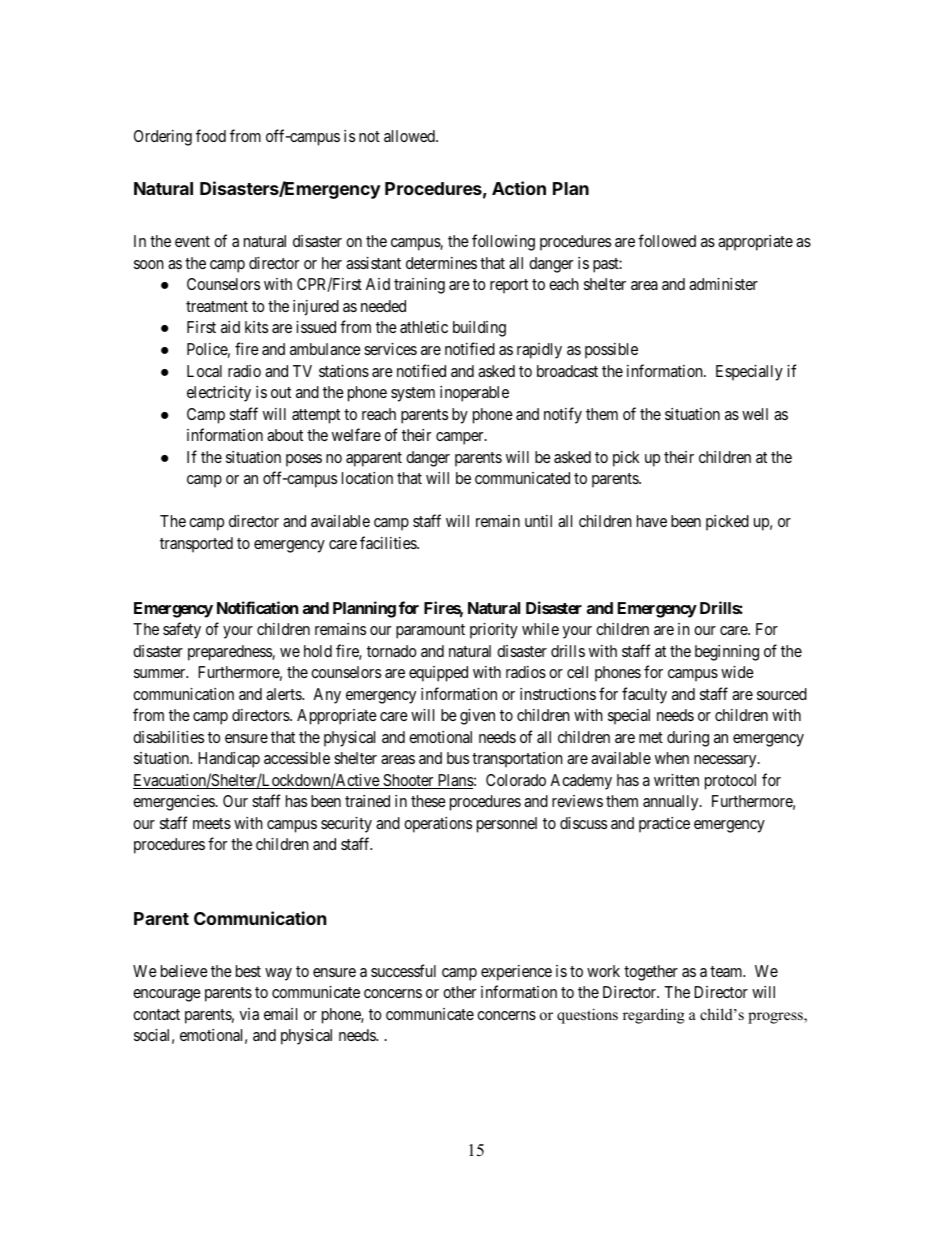 Image resolution: width=952 pixels, height=1234 pixels. What do you see at coordinates (474, 394) in the page?
I see `inoperable` at bounding box center [474, 394].
